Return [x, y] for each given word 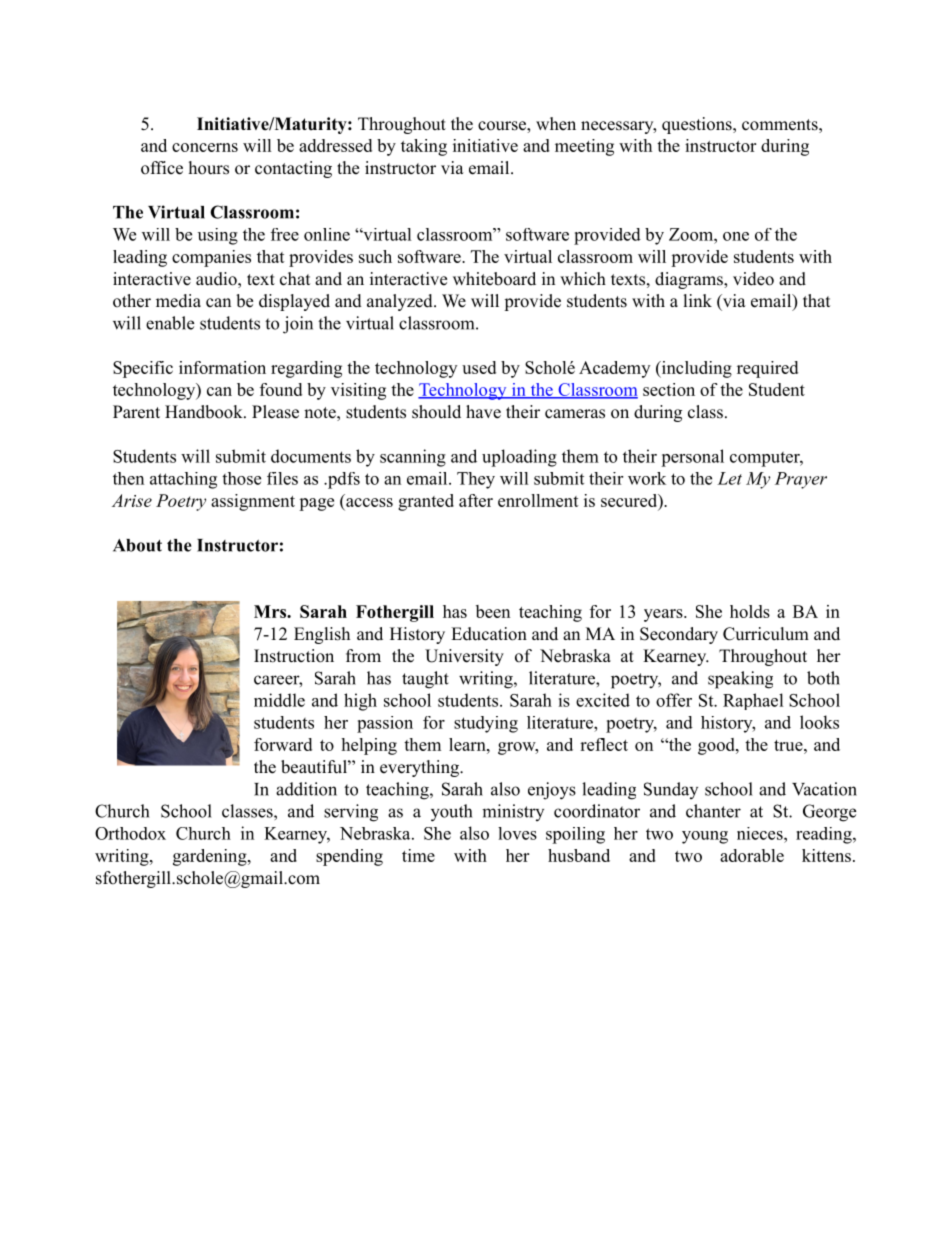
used [479, 367]
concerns [205, 147]
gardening [211, 857]
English [322, 635]
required [767, 369]
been [493, 611]
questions [698, 125]
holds [750, 611]
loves [517, 833]
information [222, 367]
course [503, 127]
